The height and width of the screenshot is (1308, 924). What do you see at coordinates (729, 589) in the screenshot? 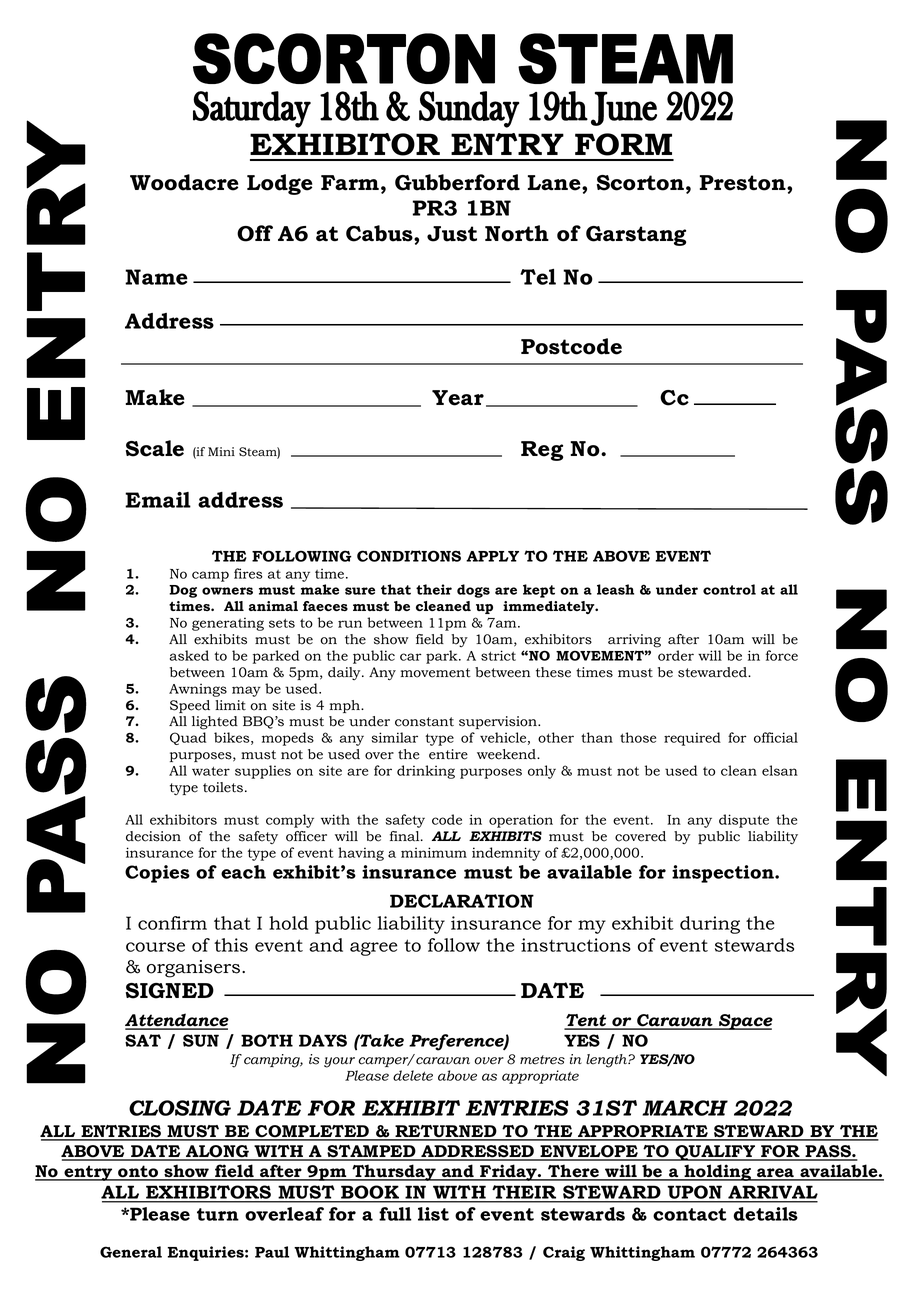
I see `control` at bounding box center [729, 589].
